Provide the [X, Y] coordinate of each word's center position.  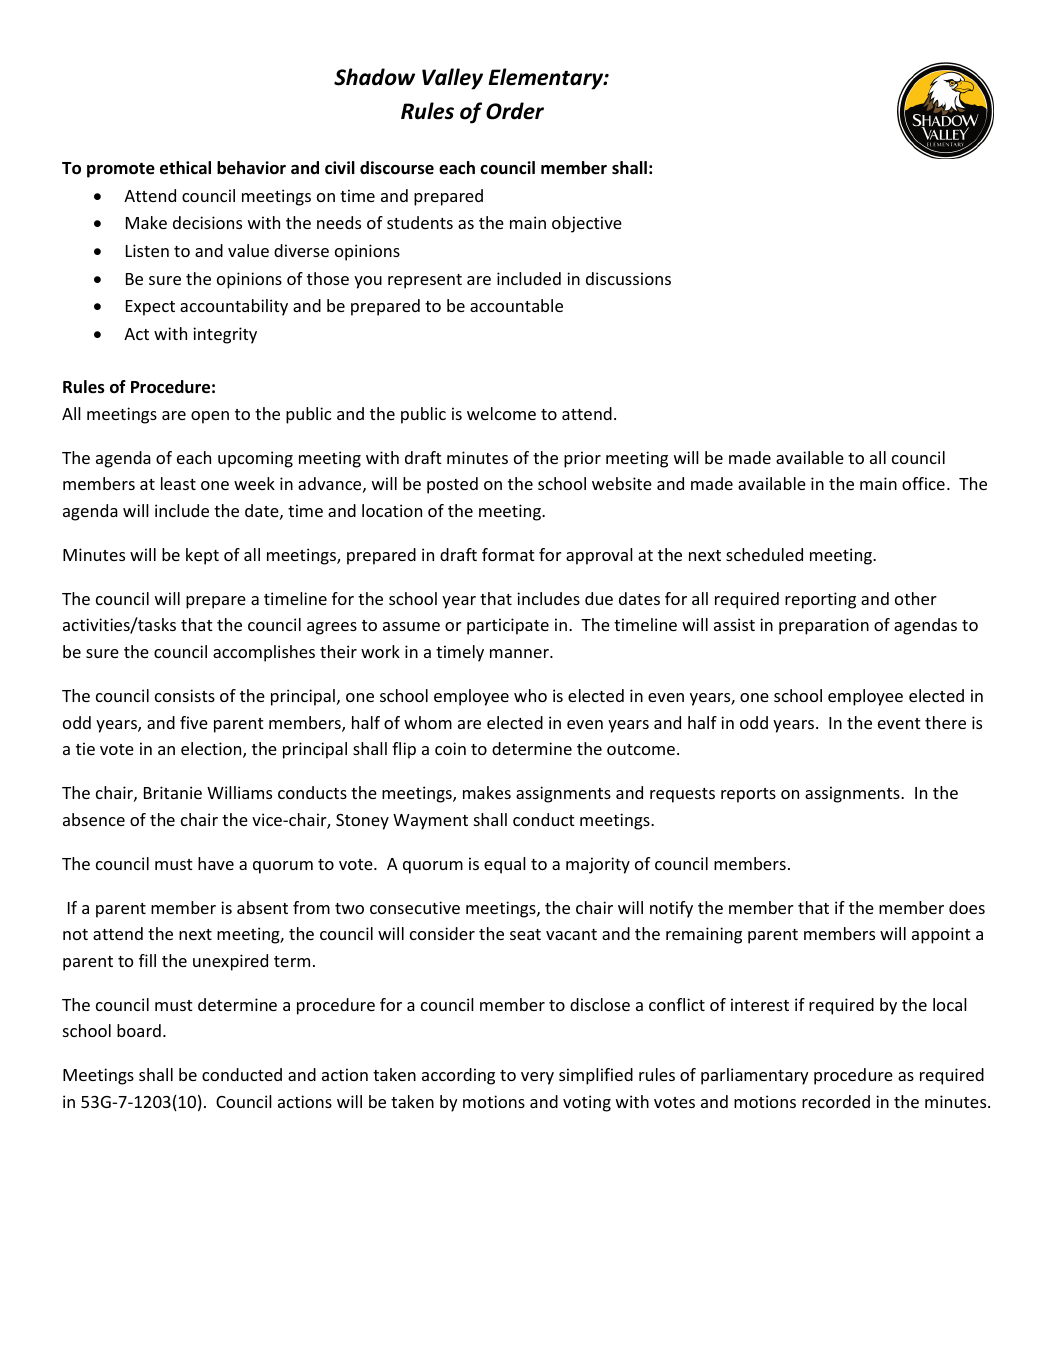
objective [587, 224]
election [212, 750]
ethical [185, 168]
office [923, 483]
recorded [836, 1101]
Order [515, 111]
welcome [501, 413]
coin [450, 748]
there [945, 722]
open [210, 417]
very [537, 1078]
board [139, 1030]
